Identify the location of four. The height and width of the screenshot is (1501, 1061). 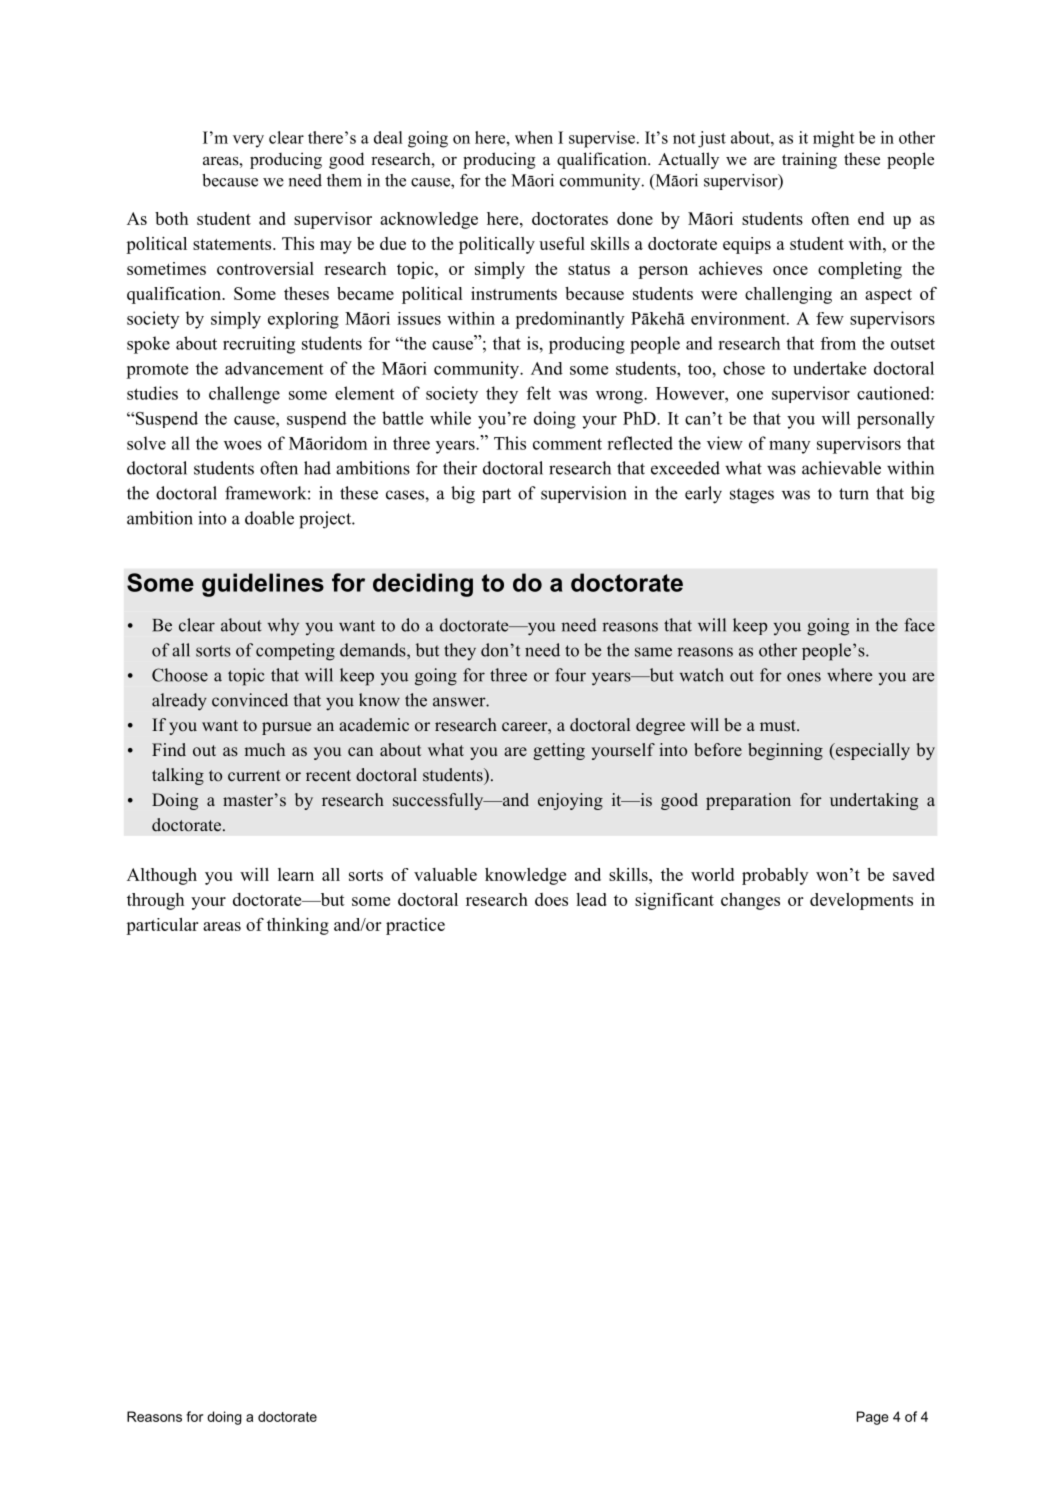
(570, 675).
